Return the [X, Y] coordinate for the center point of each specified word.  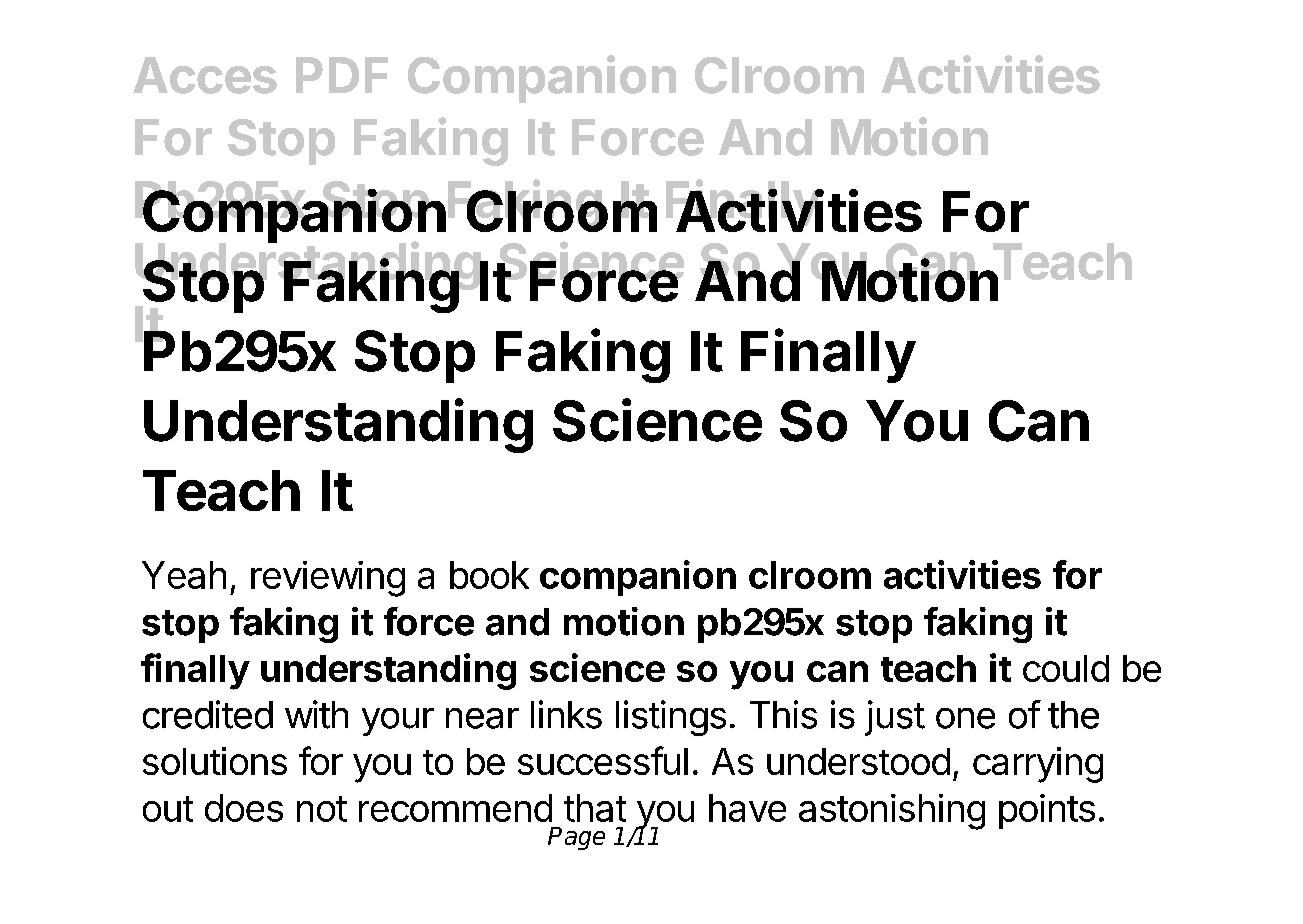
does [244, 808]
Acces [205, 75]
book [489, 575]
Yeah [184, 575]
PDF [342, 75]
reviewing [328, 579]
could [1066, 668]
